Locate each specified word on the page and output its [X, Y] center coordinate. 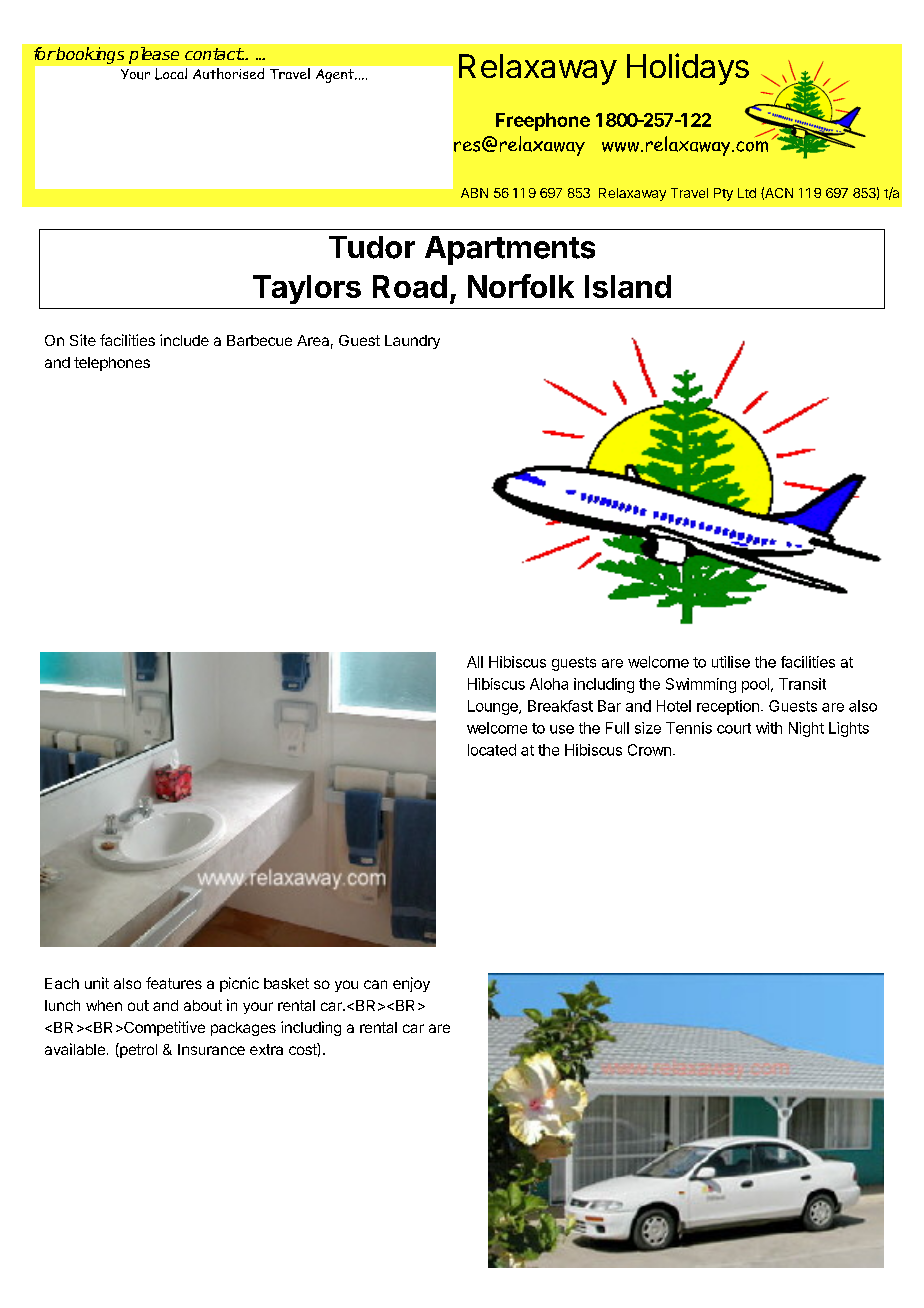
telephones [112, 364]
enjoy [411, 984]
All [475, 662]
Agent [336, 76]
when [104, 1005]
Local [171, 74]
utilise [731, 662]
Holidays [688, 69]
